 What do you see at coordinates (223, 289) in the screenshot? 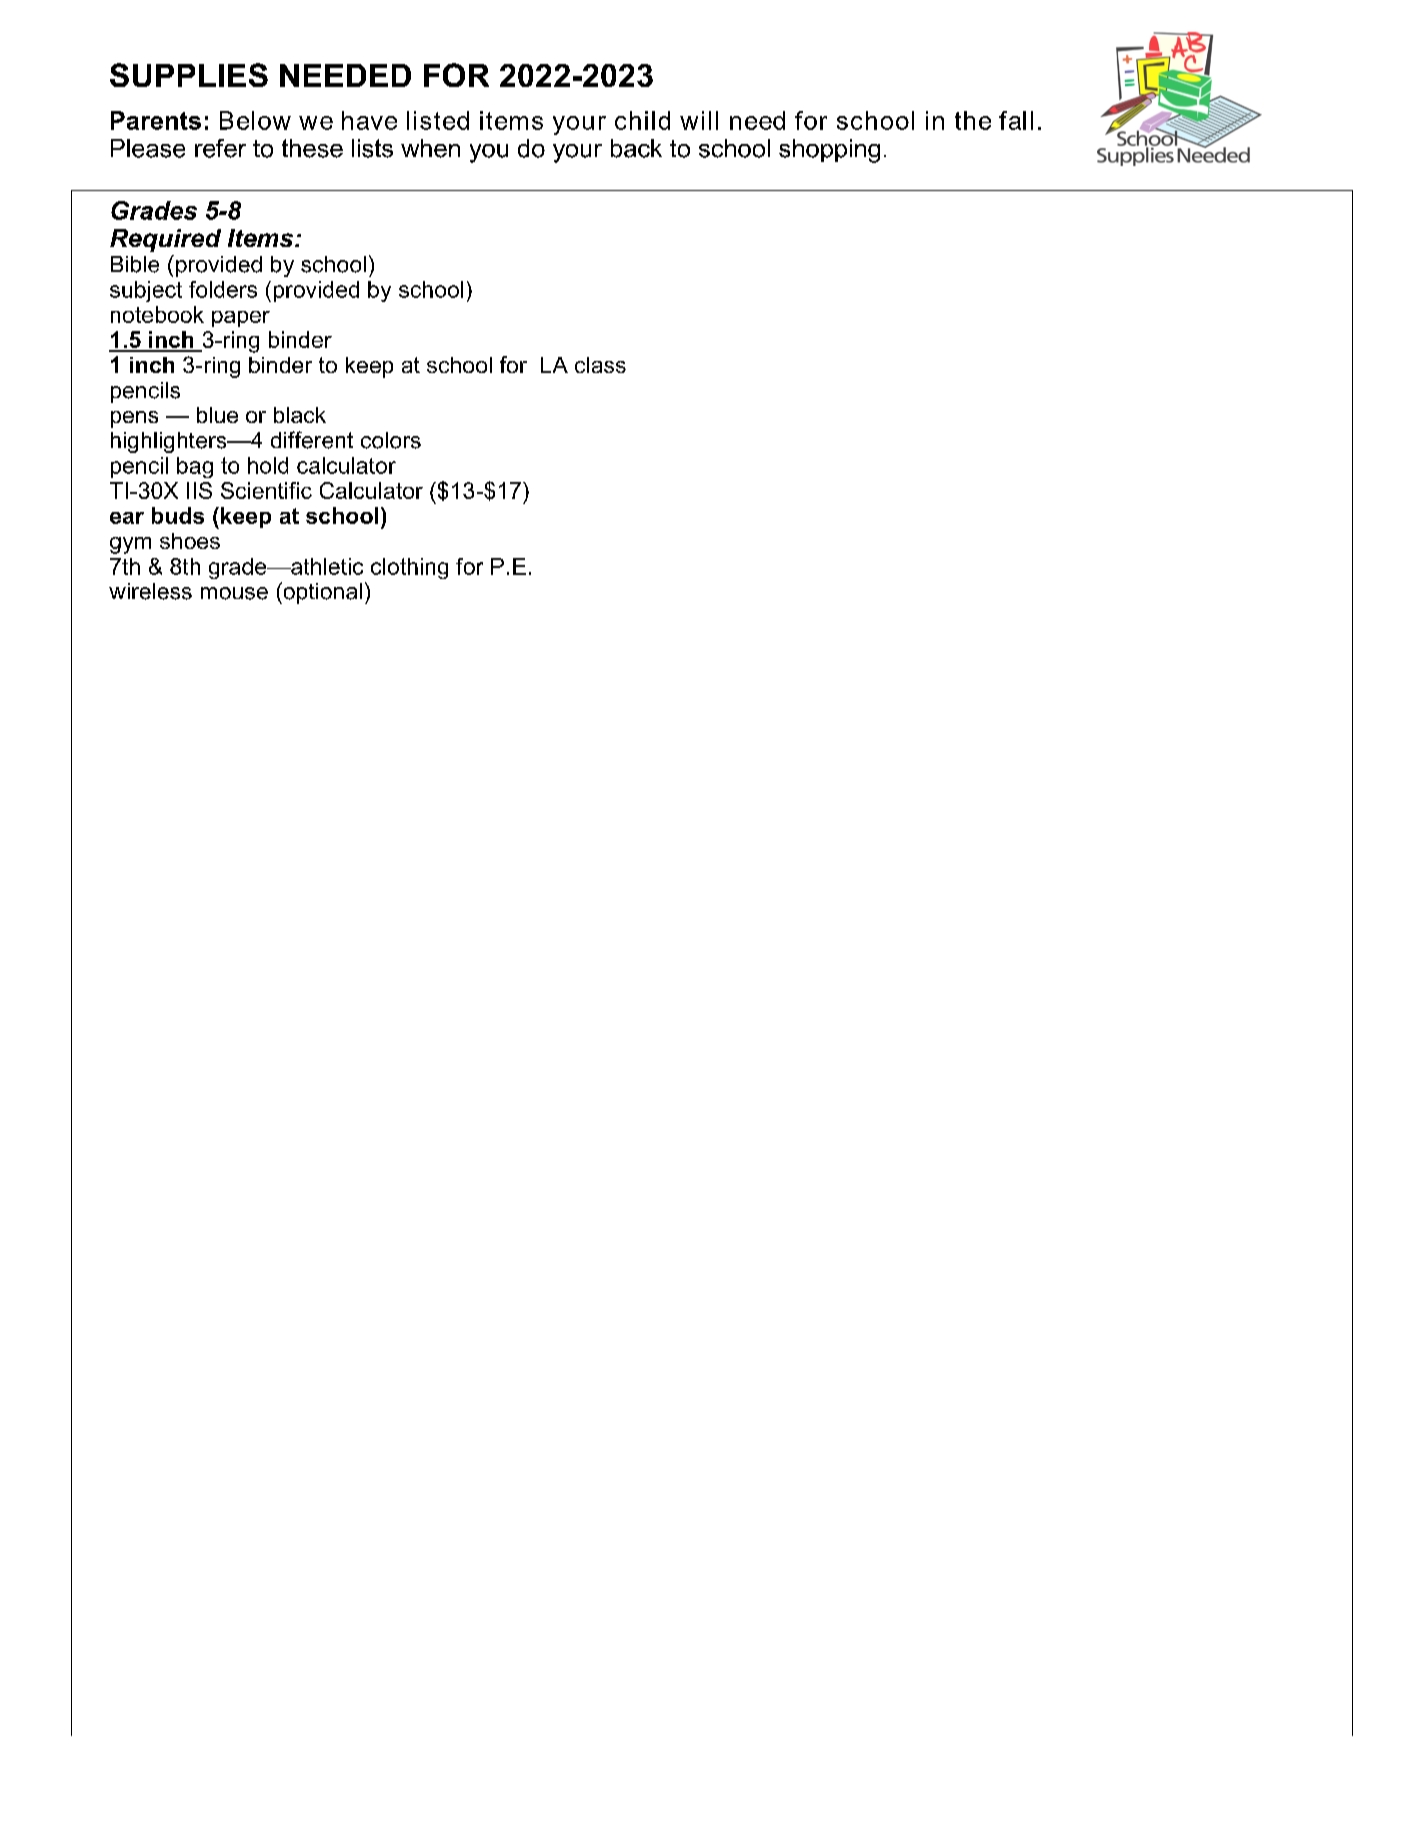
I see `folders` at bounding box center [223, 289].
